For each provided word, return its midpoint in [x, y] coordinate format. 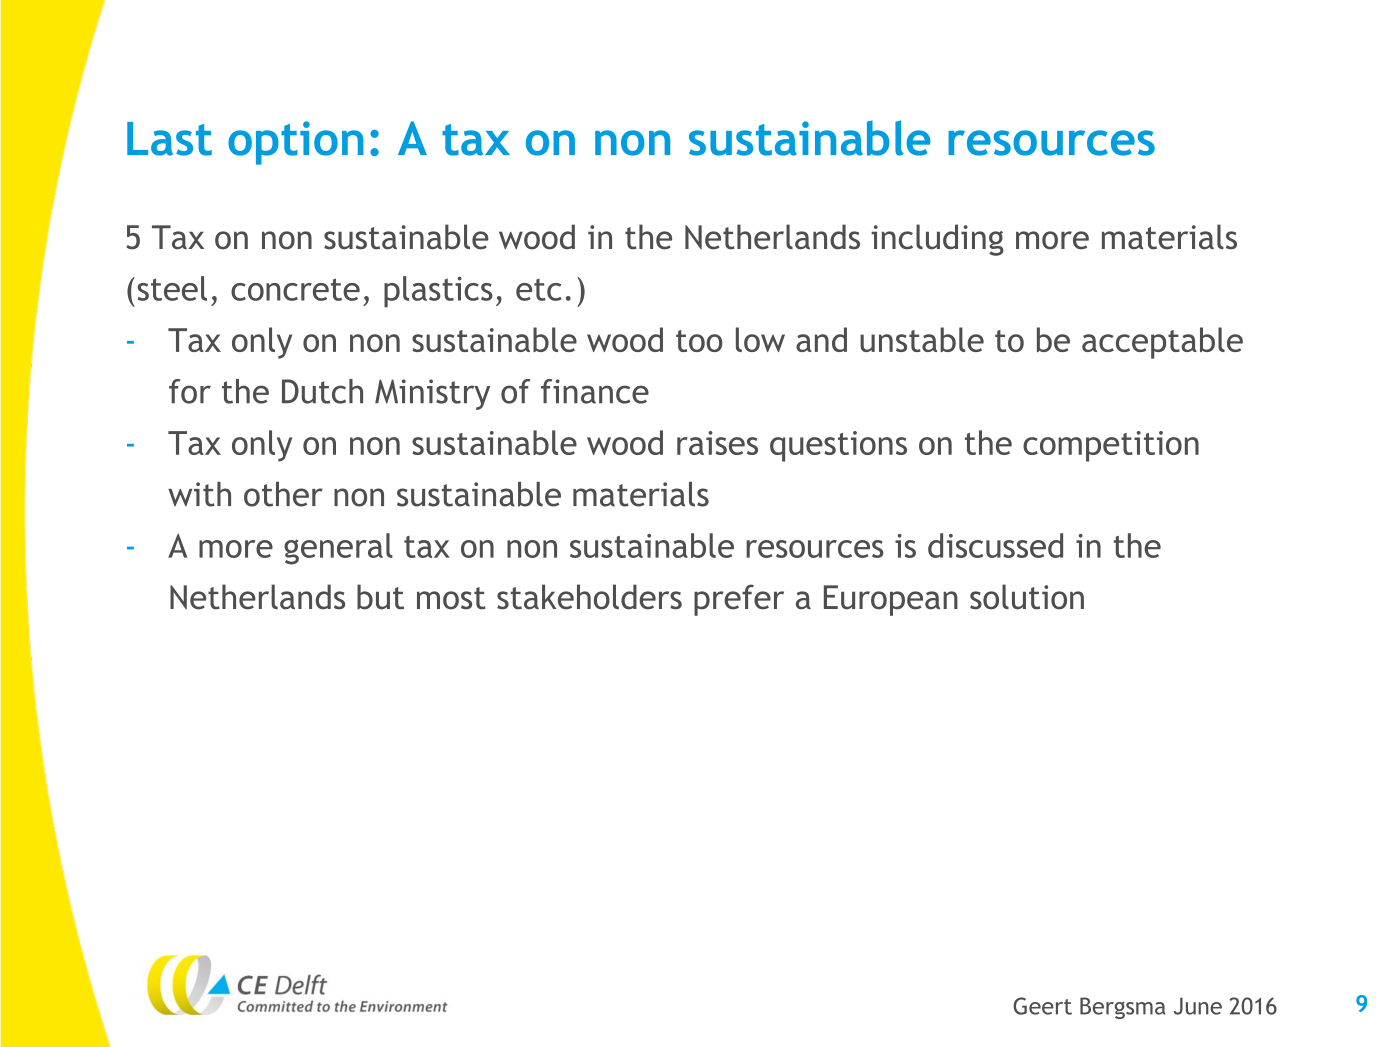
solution [1027, 597]
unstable [922, 339]
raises [717, 443]
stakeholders [589, 597]
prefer [739, 600]
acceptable [1162, 343]
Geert [1042, 1006]
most [451, 598]
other [283, 494]
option [296, 143]
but [380, 597]
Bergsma [1123, 1008]
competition [1111, 446]
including [937, 240]
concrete [295, 289]
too [699, 341]
